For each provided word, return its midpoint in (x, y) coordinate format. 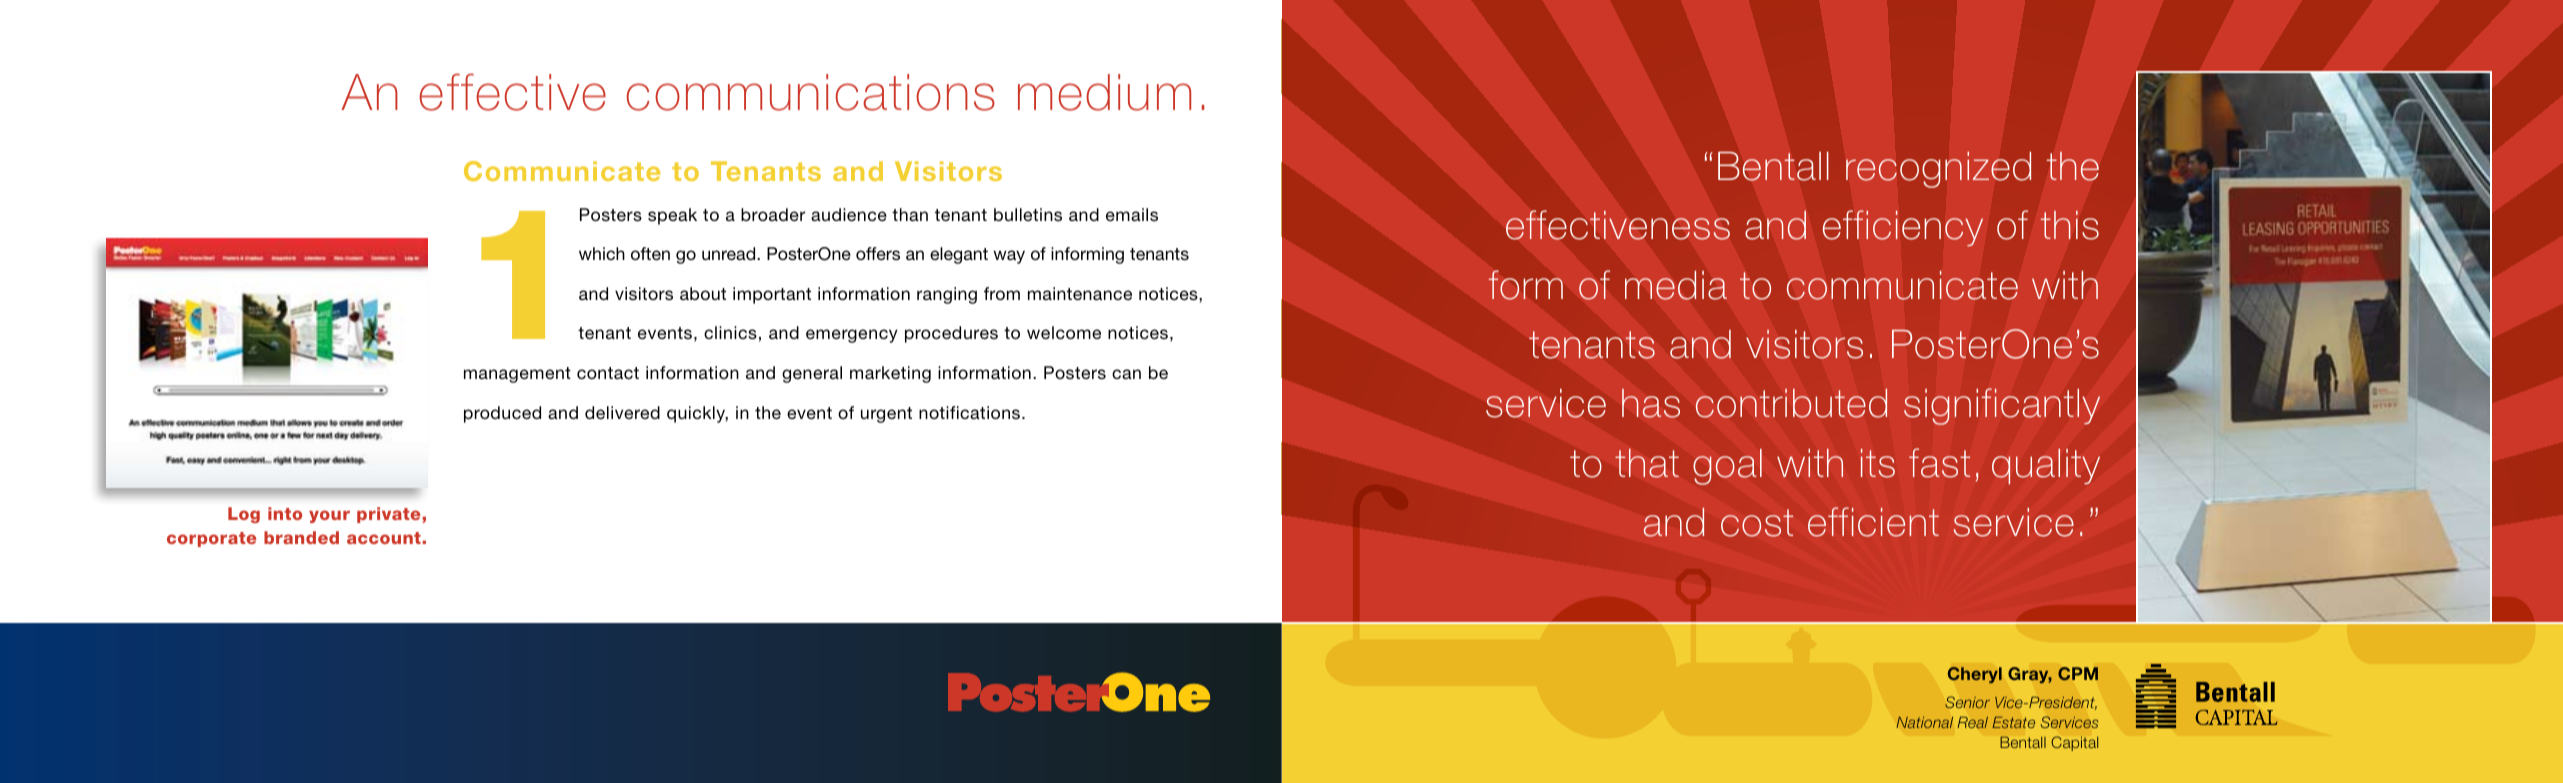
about (703, 293)
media (1676, 285)
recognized (1938, 170)
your (329, 516)
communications (811, 92)
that (1647, 463)
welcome (1064, 332)
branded (301, 537)
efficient (1873, 522)
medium (1104, 92)
